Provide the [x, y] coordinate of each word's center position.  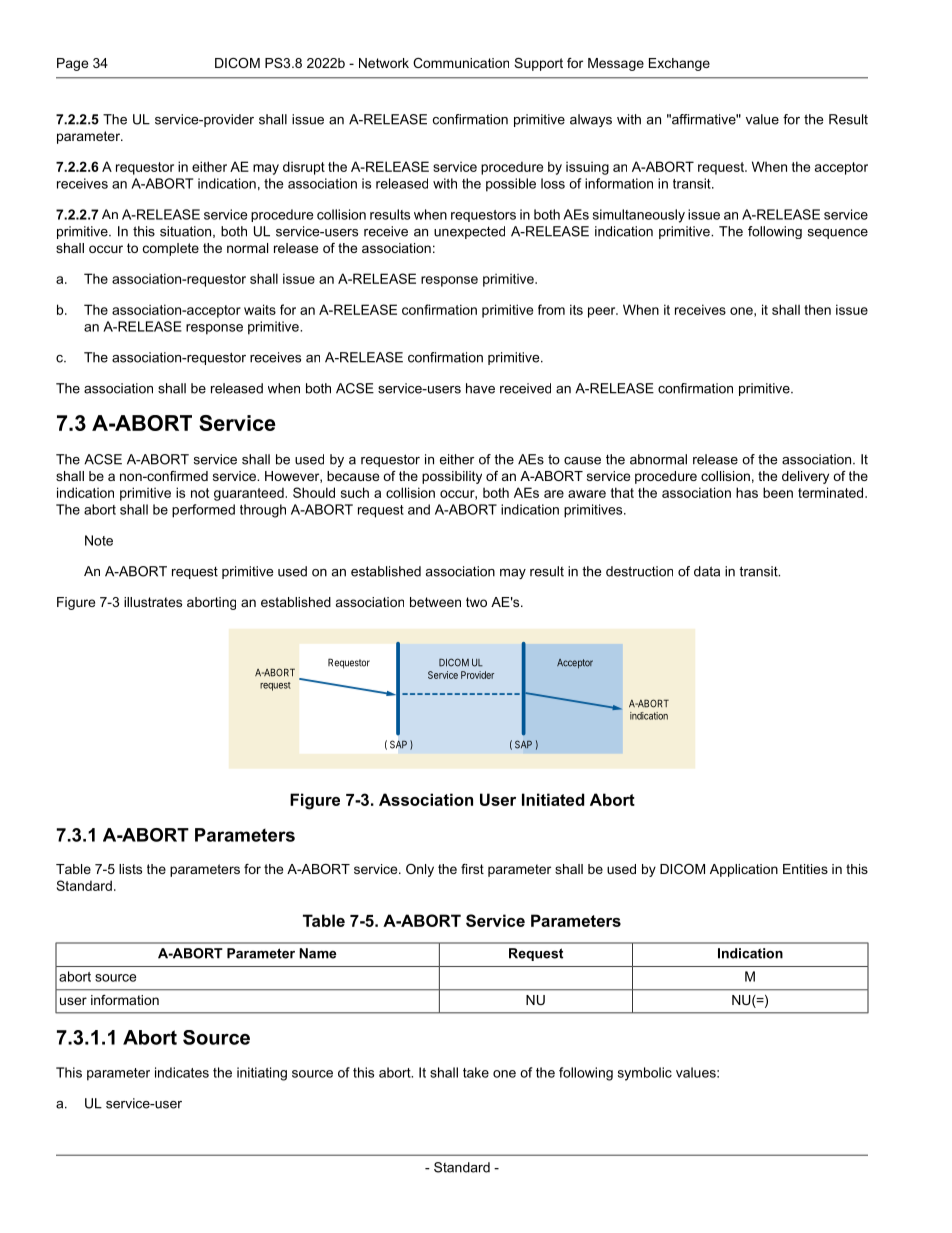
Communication [461, 63]
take [476, 1072]
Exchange [679, 64]
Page [72, 64]
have [480, 388]
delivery [805, 477]
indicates [182, 1072]
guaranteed [249, 494]
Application [744, 870]
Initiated [553, 799]
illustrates [153, 602]
